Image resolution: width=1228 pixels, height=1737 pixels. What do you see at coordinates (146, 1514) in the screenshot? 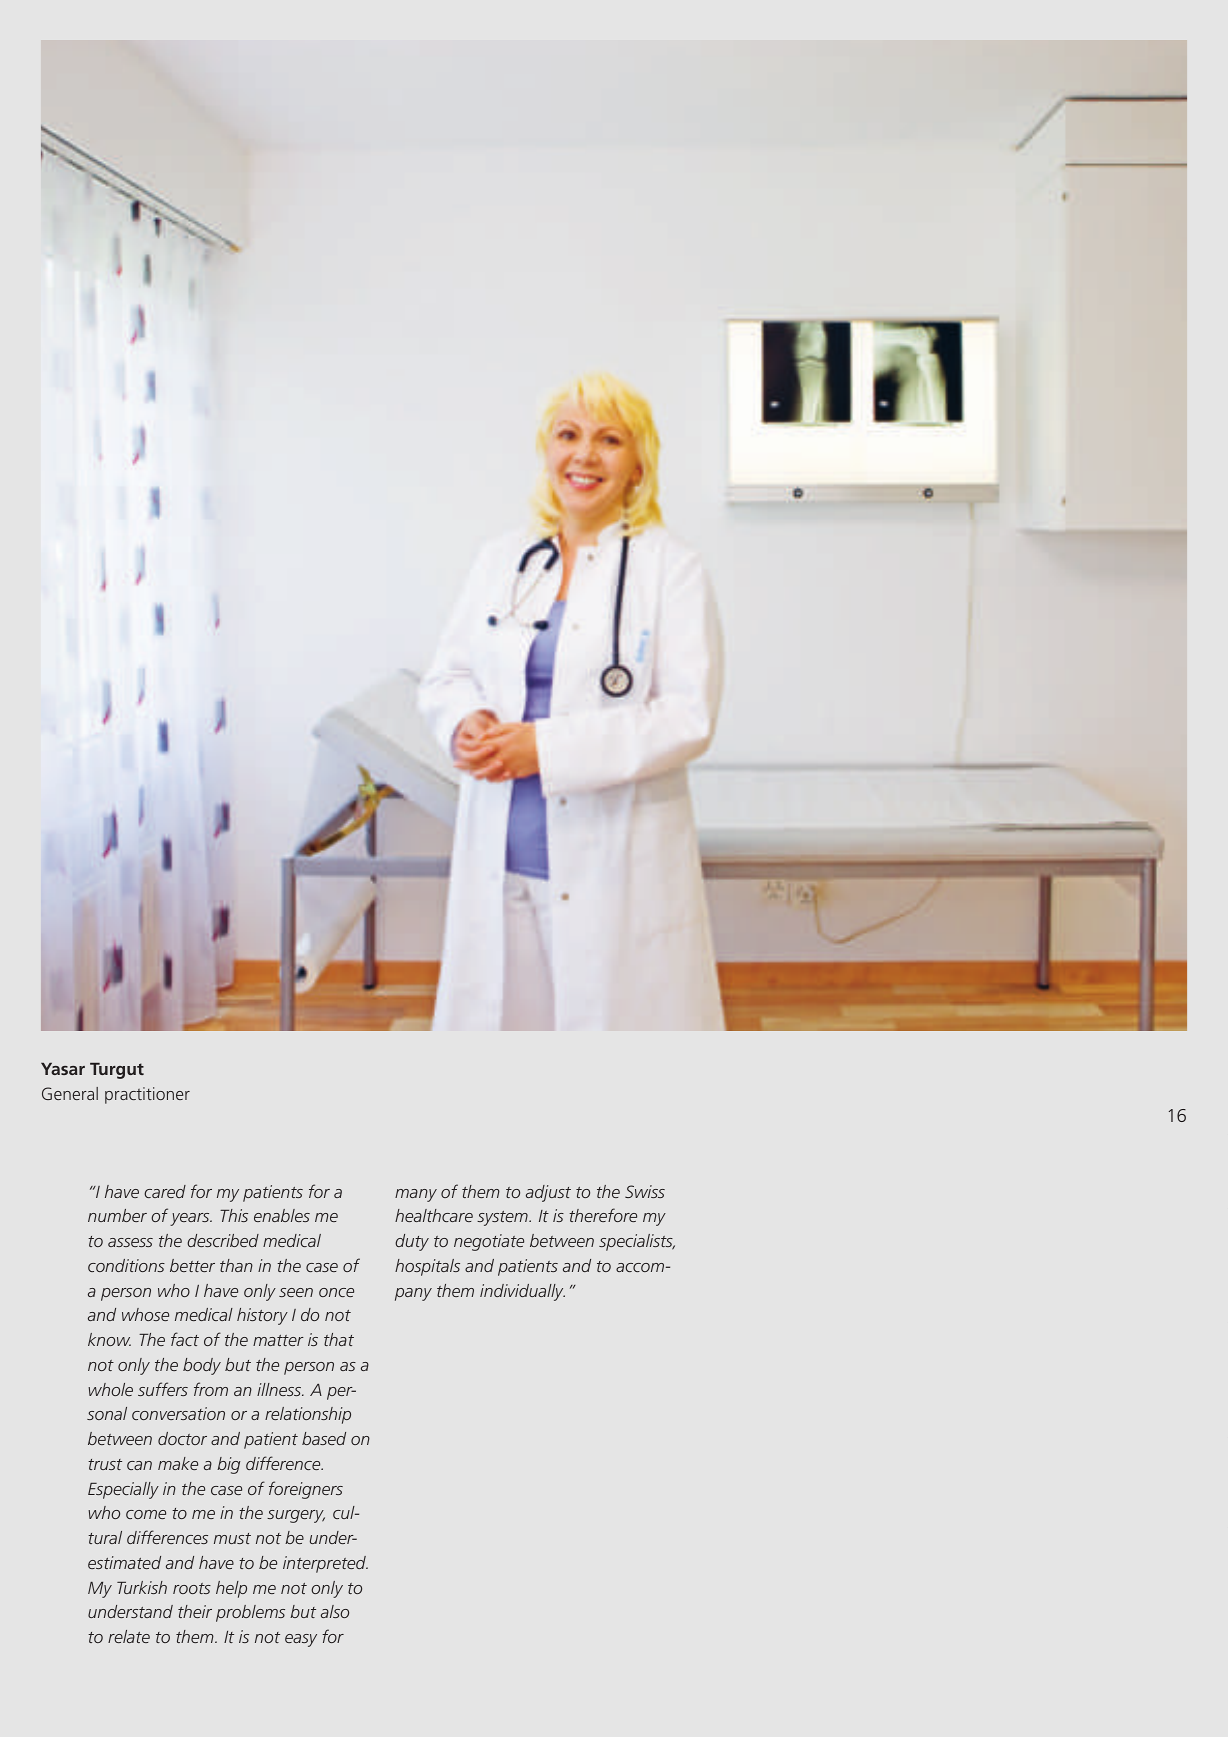
I see `come` at bounding box center [146, 1514].
